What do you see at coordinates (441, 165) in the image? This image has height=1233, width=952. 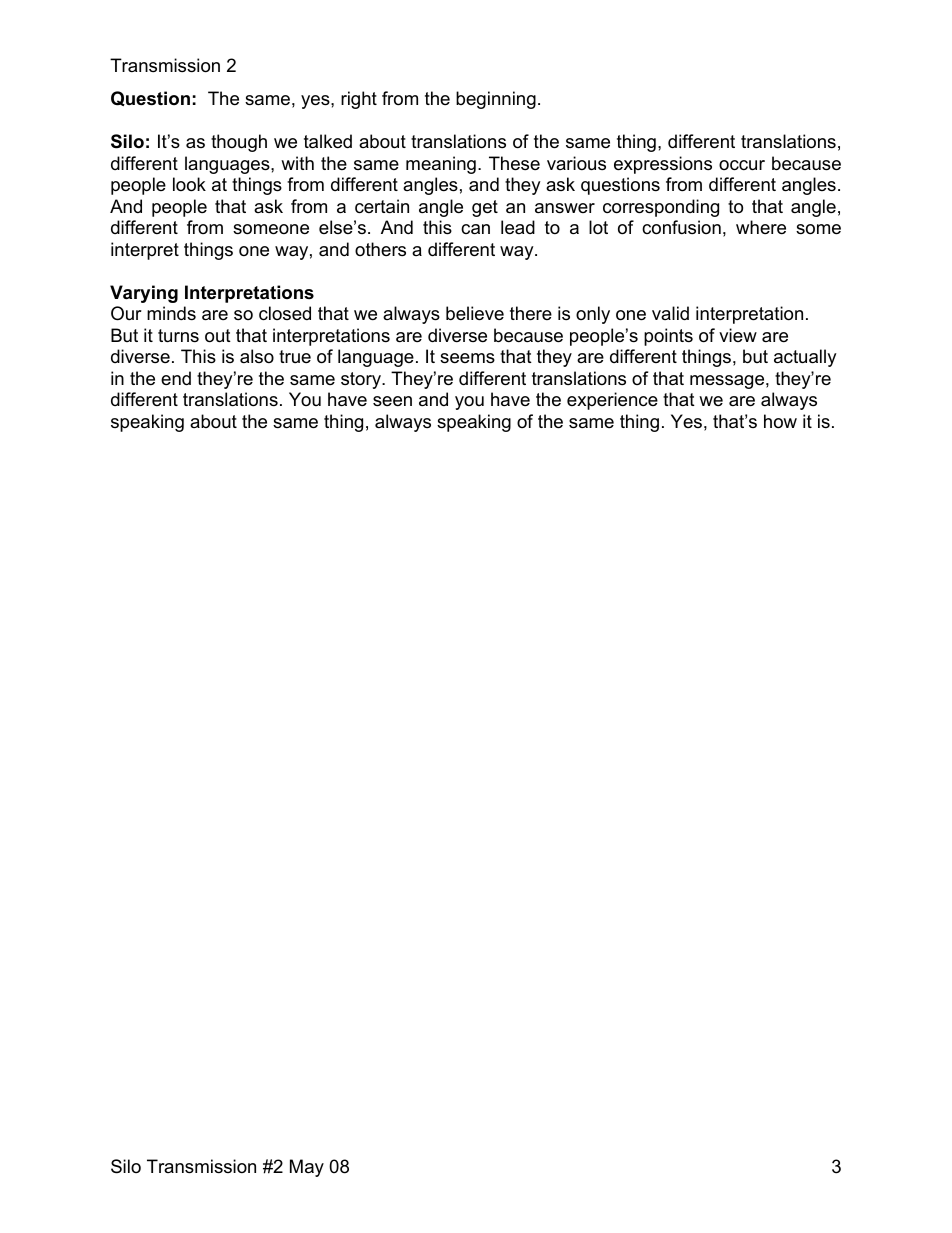 I see `meaning` at bounding box center [441, 165].
